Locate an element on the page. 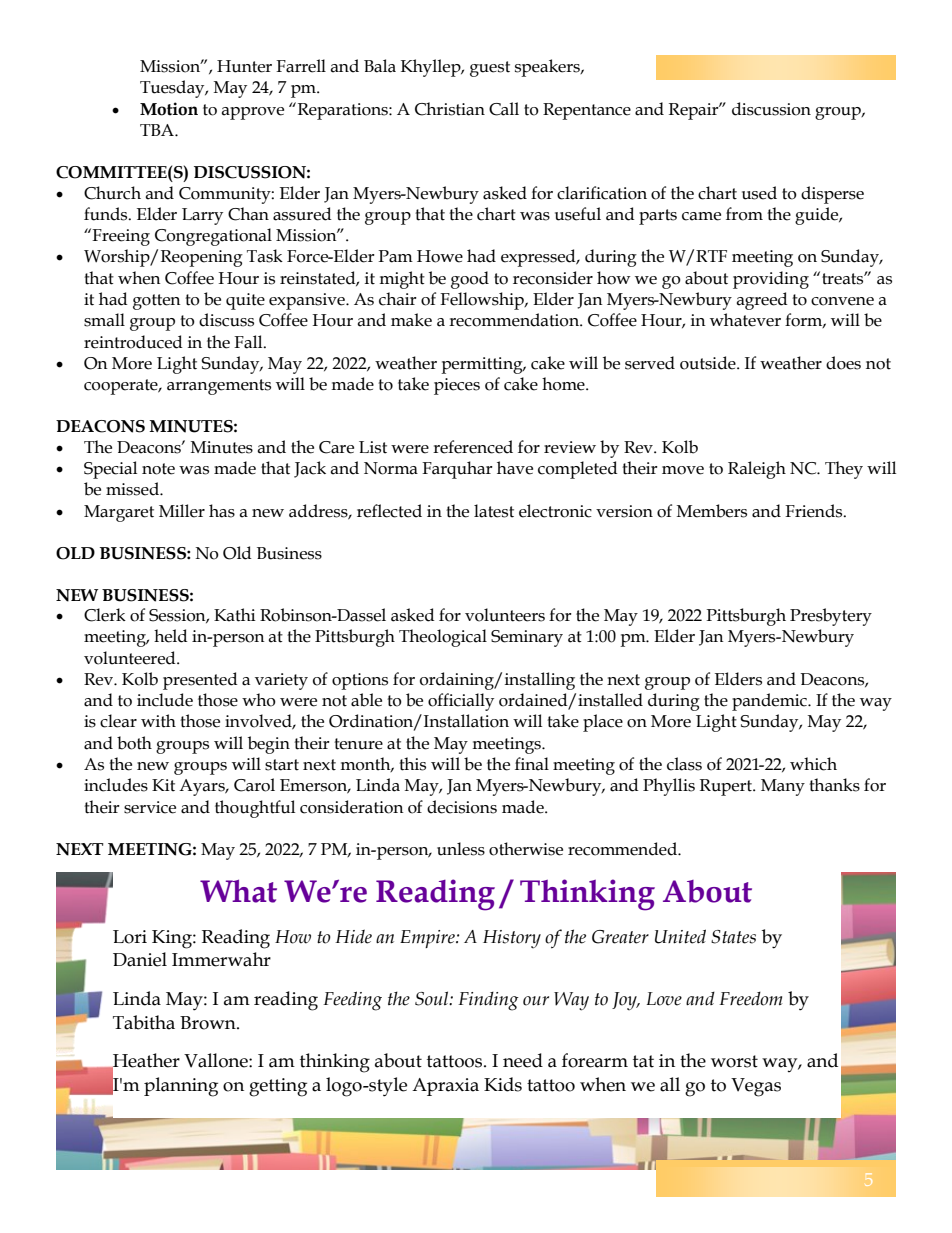  Many is located at coordinates (783, 787).
